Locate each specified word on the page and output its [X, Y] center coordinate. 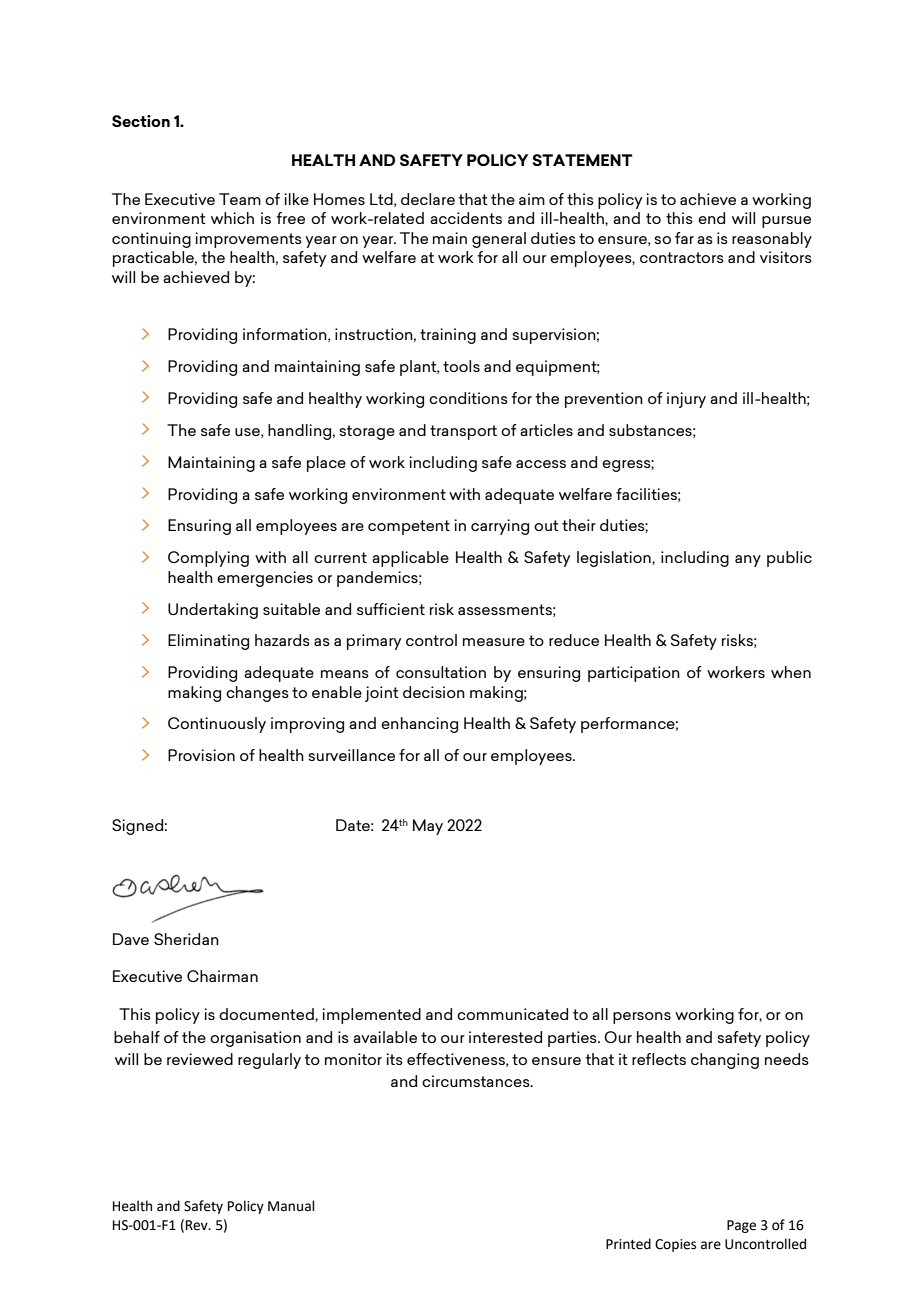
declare [428, 199]
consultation [441, 672]
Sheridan [186, 939]
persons [642, 1018]
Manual [291, 1206]
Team [240, 199]
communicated [512, 1014]
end [711, 218]
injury [686, 400]
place [326, 464]
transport [463, 432]
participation [634, 674]
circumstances [477, 1081]
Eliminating [208, 642]
